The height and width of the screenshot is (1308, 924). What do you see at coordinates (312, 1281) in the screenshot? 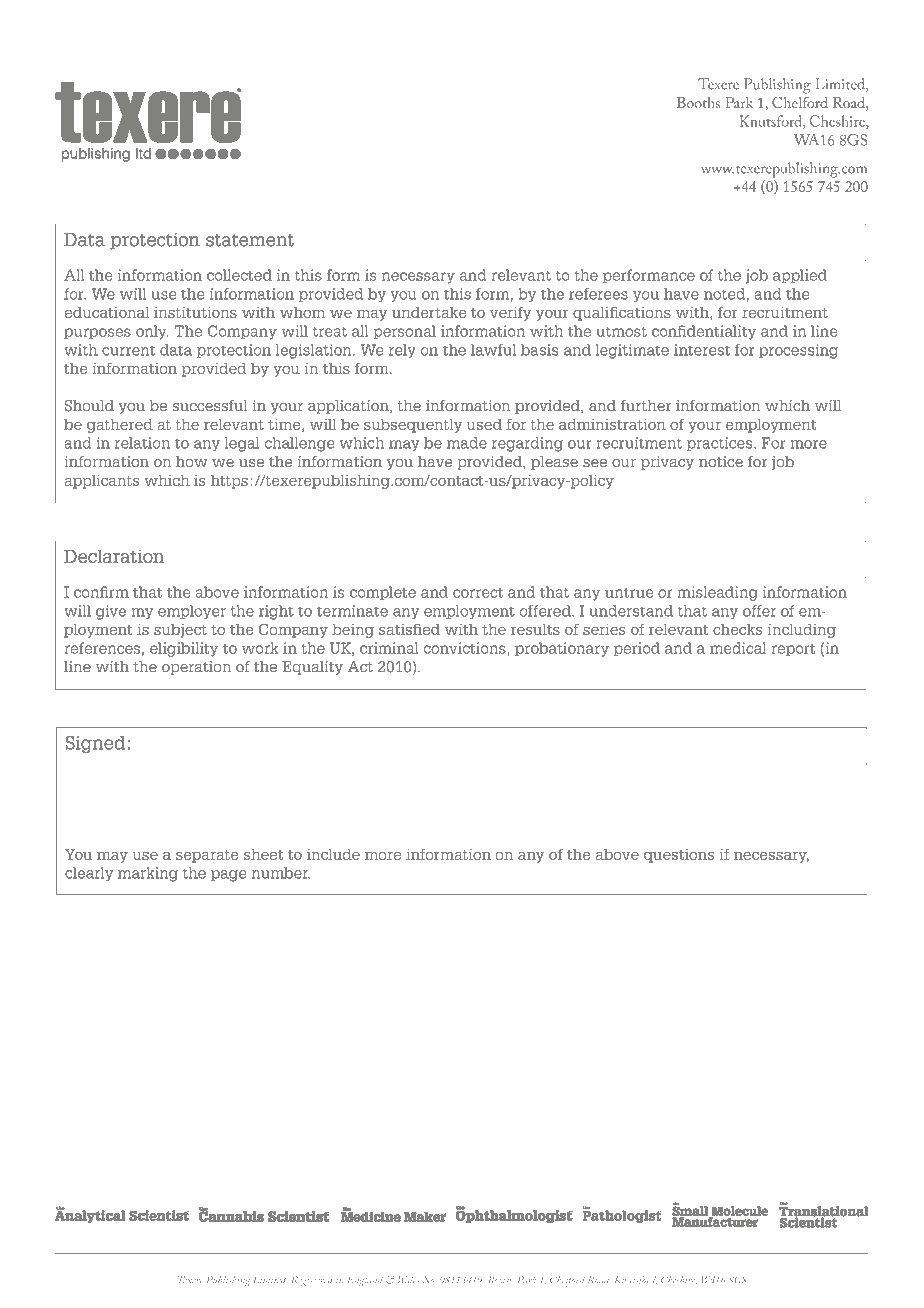
I see `Registered` at bounding box center [312, 1281].
